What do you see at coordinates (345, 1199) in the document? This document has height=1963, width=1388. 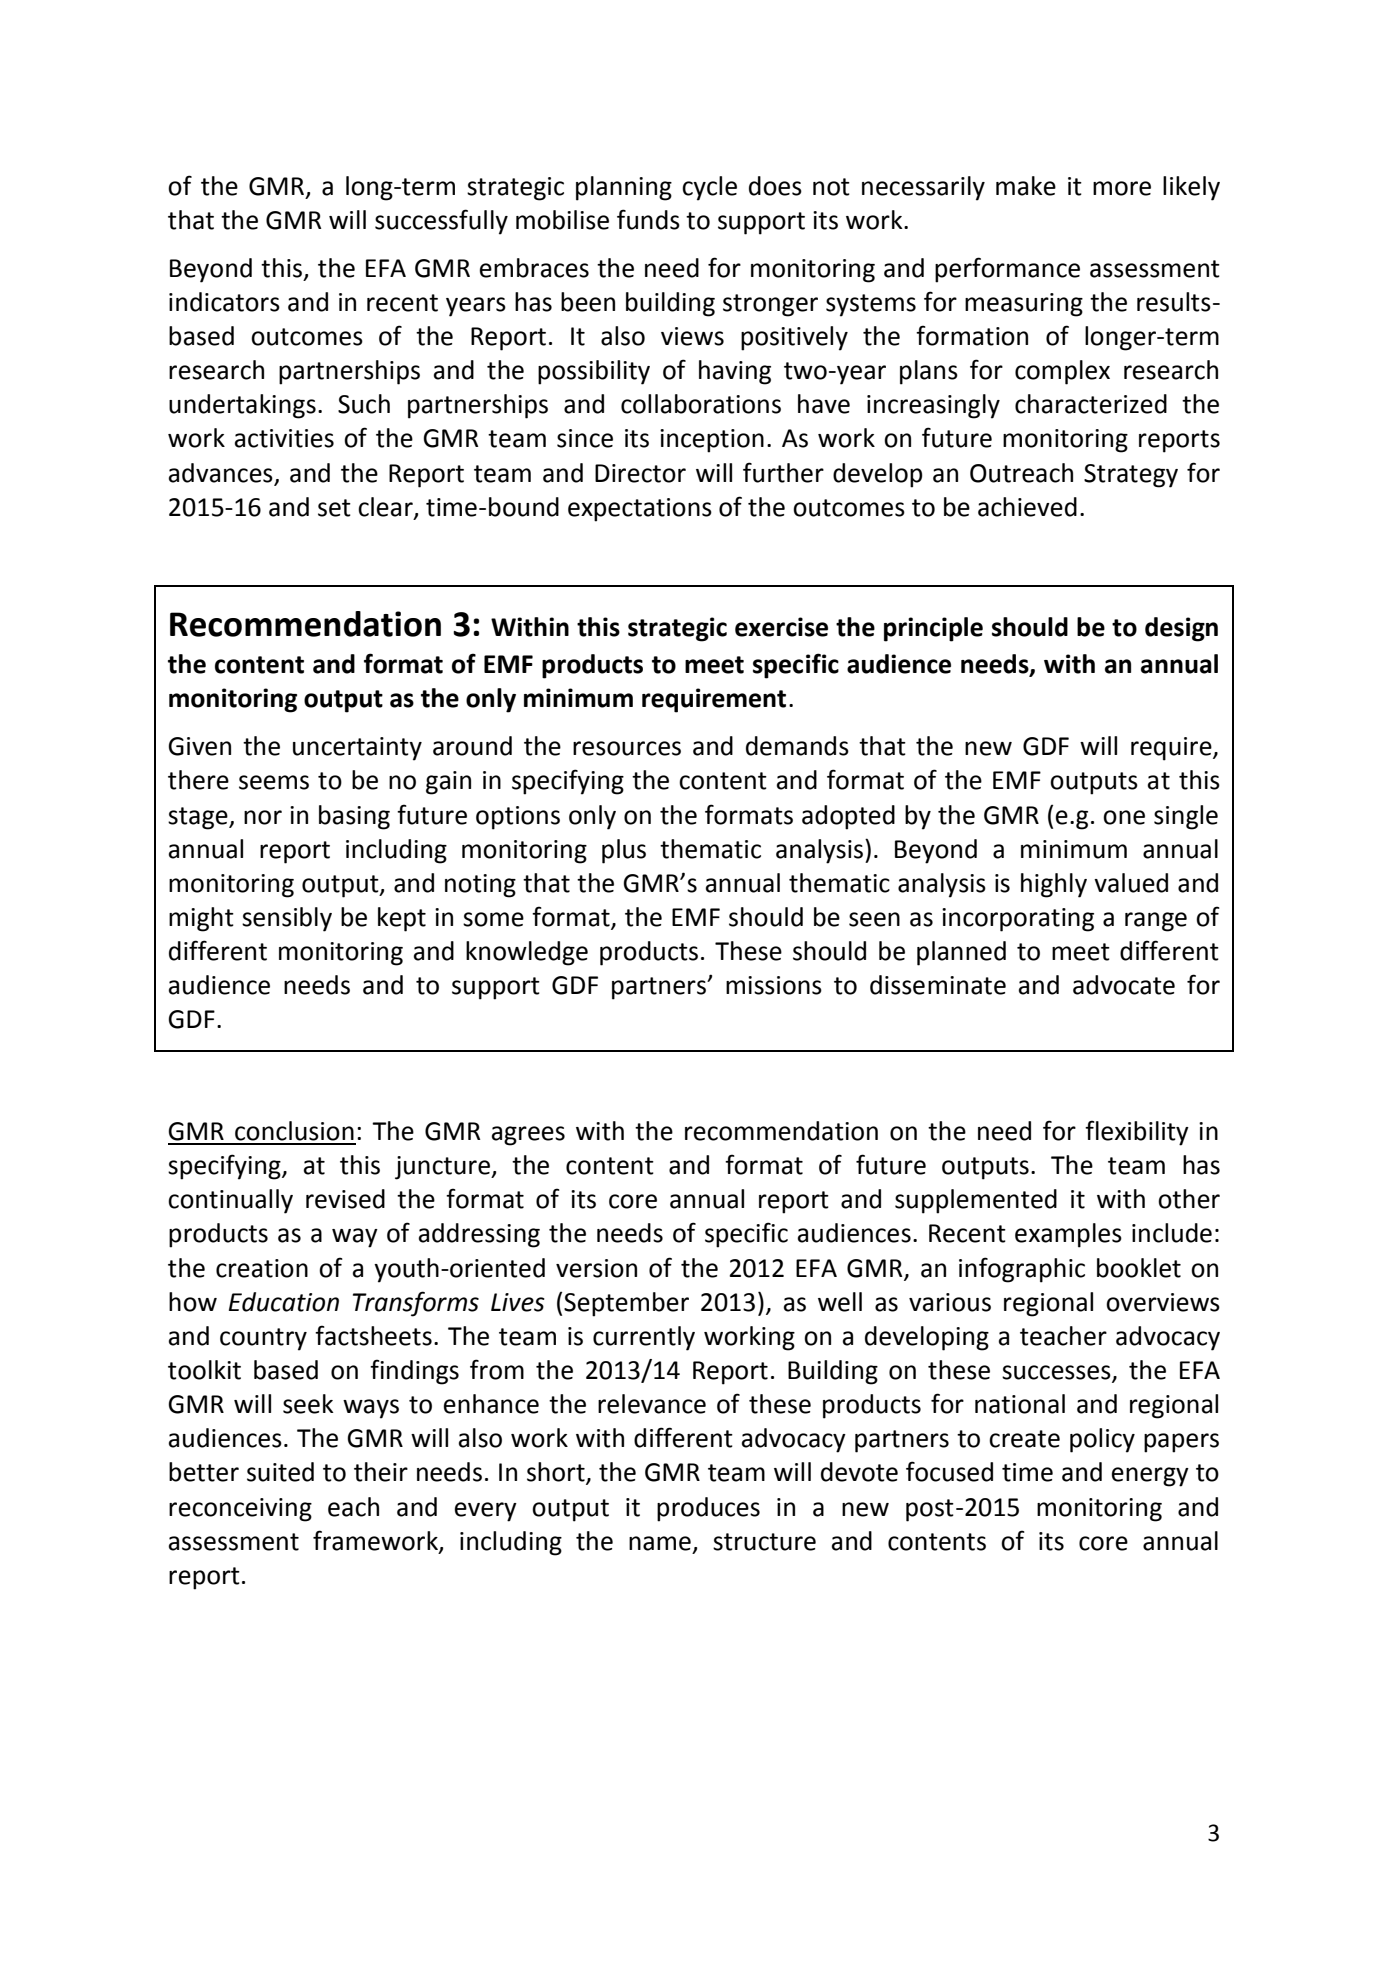 I see `revised` at bounding box center [345, 1199].
